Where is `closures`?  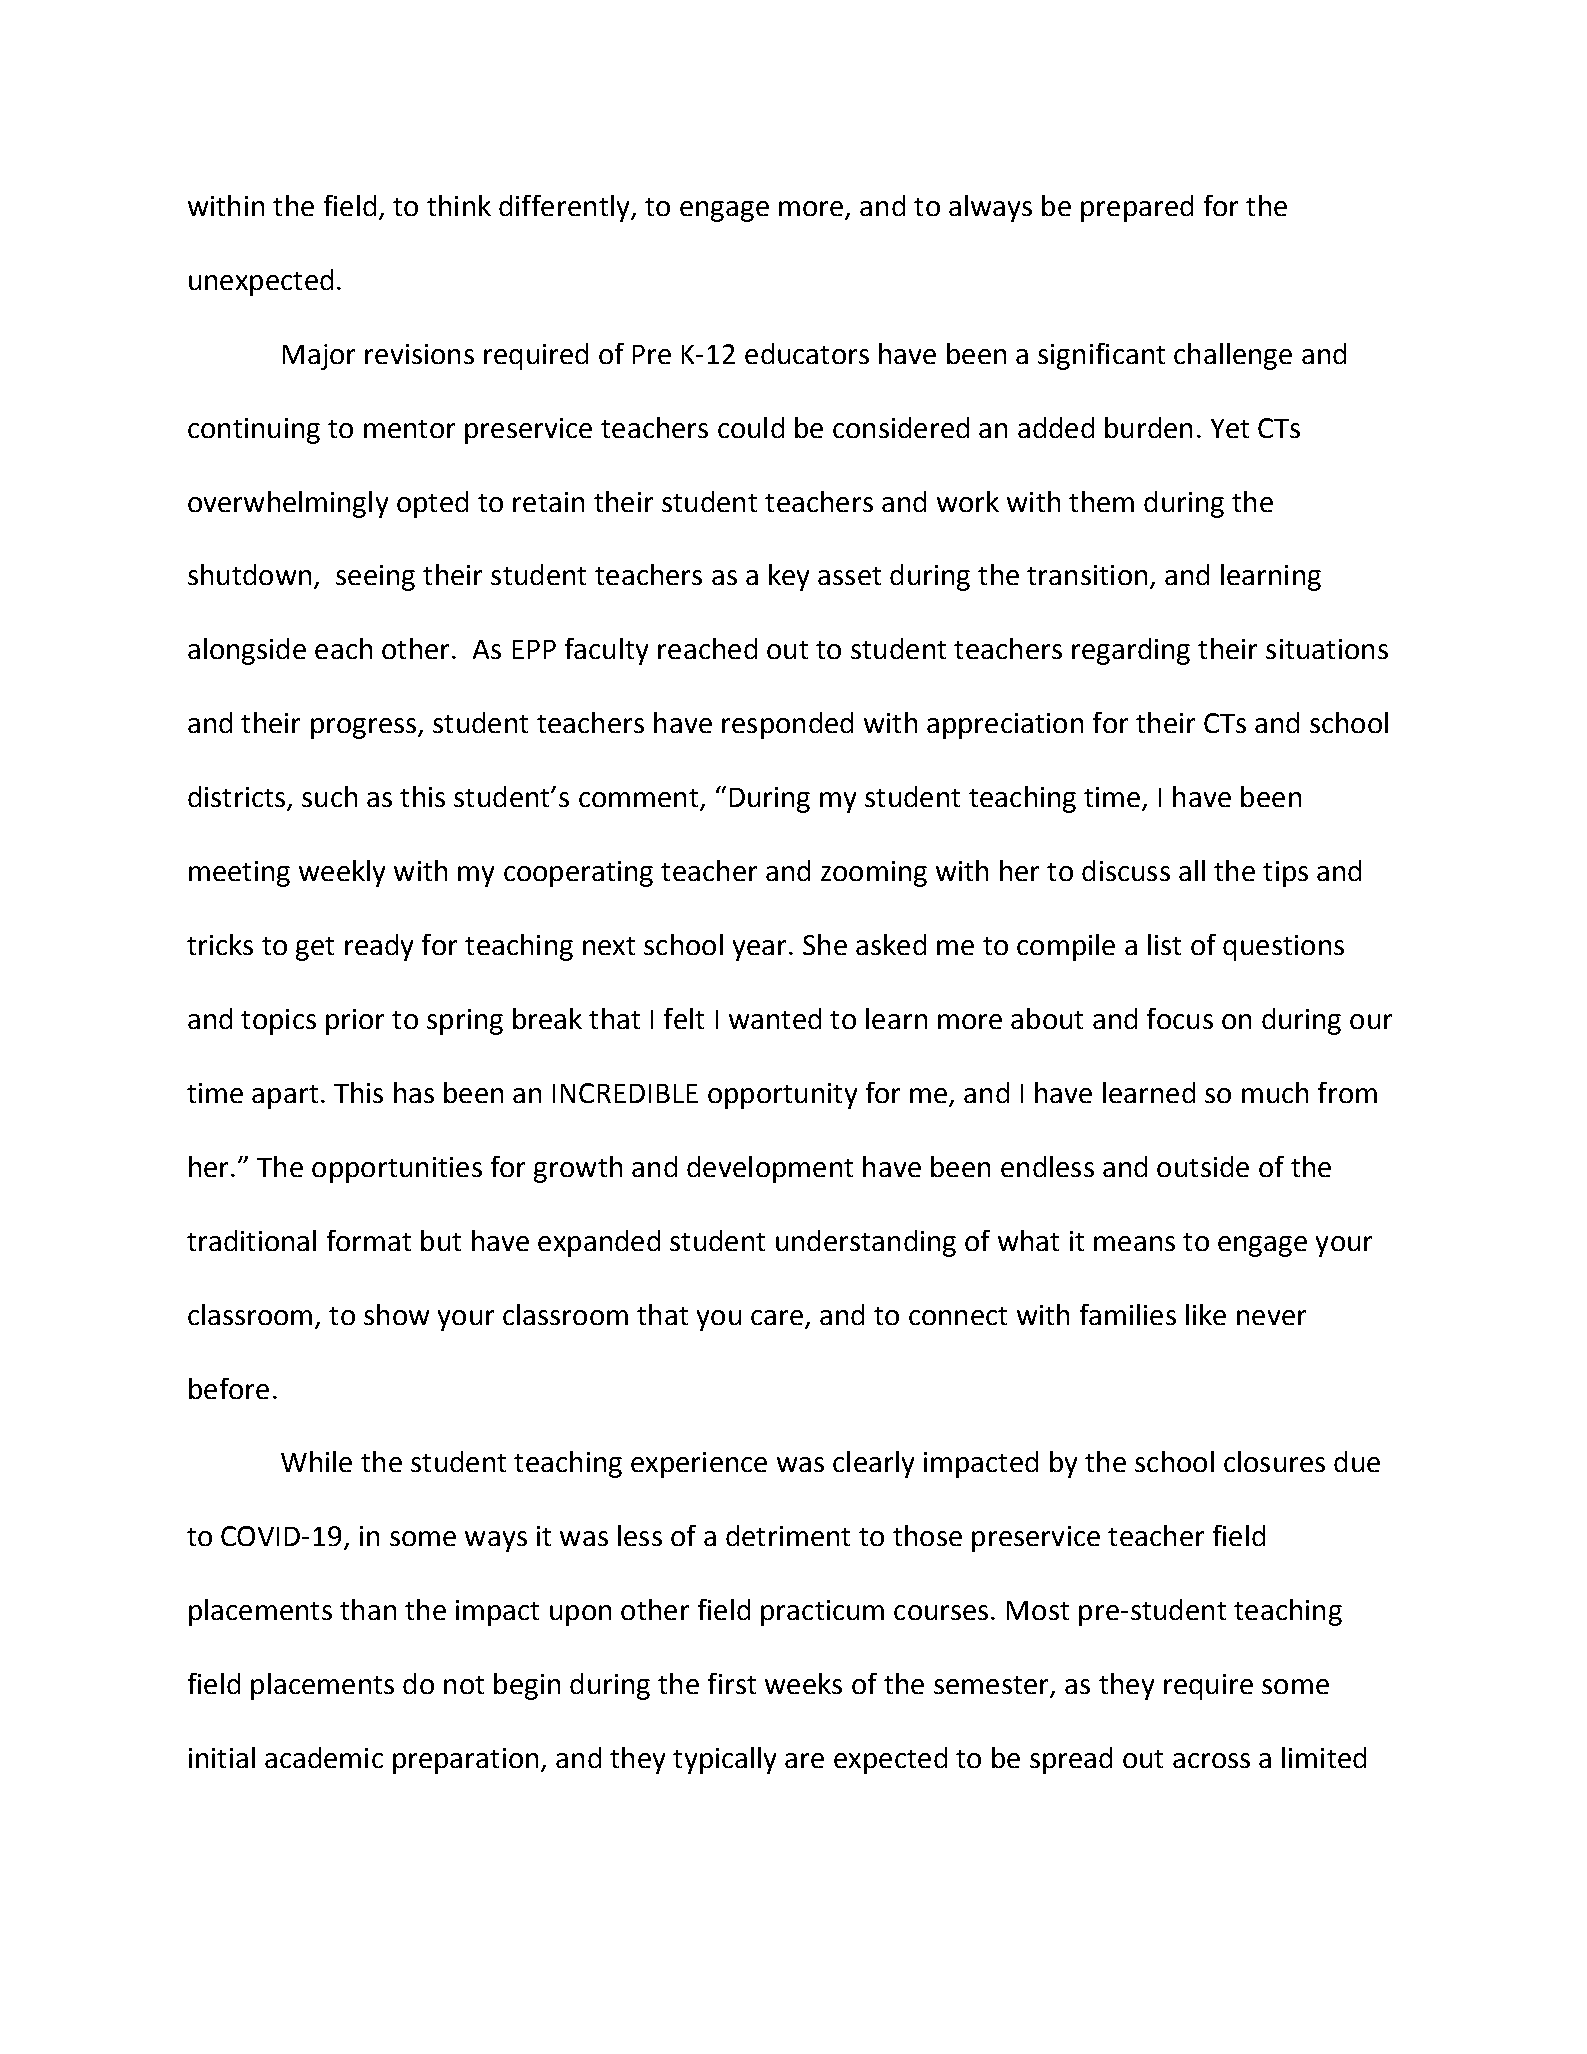 closures is located at coordinates (1274, 1461).
